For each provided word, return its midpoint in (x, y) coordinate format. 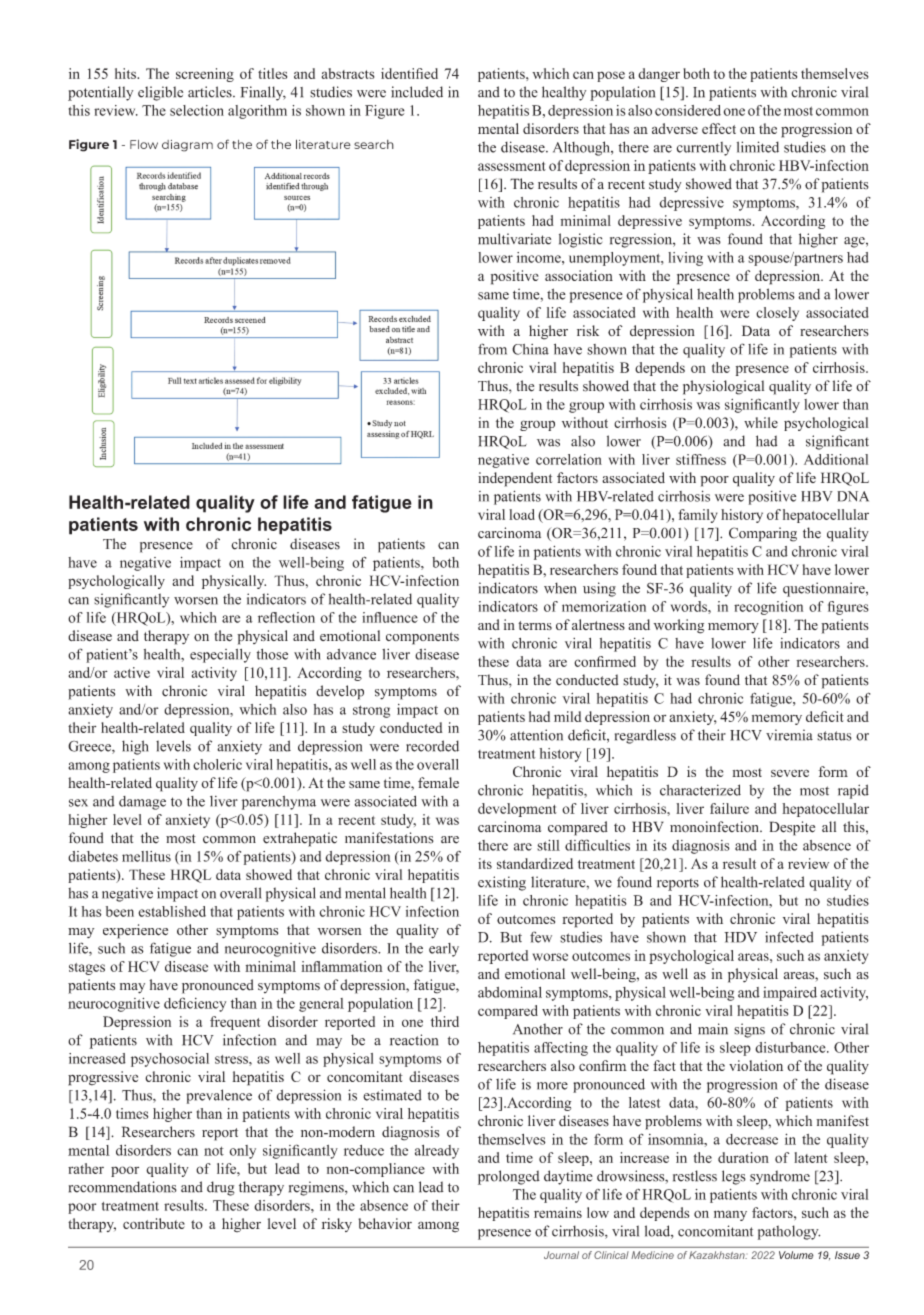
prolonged (509, 1177)
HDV (740, 937)
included (417, 92)
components (422, 638)
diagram (187, 146)
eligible (160, 93)
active (132, 672)
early (444, 950)
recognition (768, 608)
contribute (154, 1223)
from (492, 349)
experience (135, 931)
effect (719, 128)
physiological (723, 387)
